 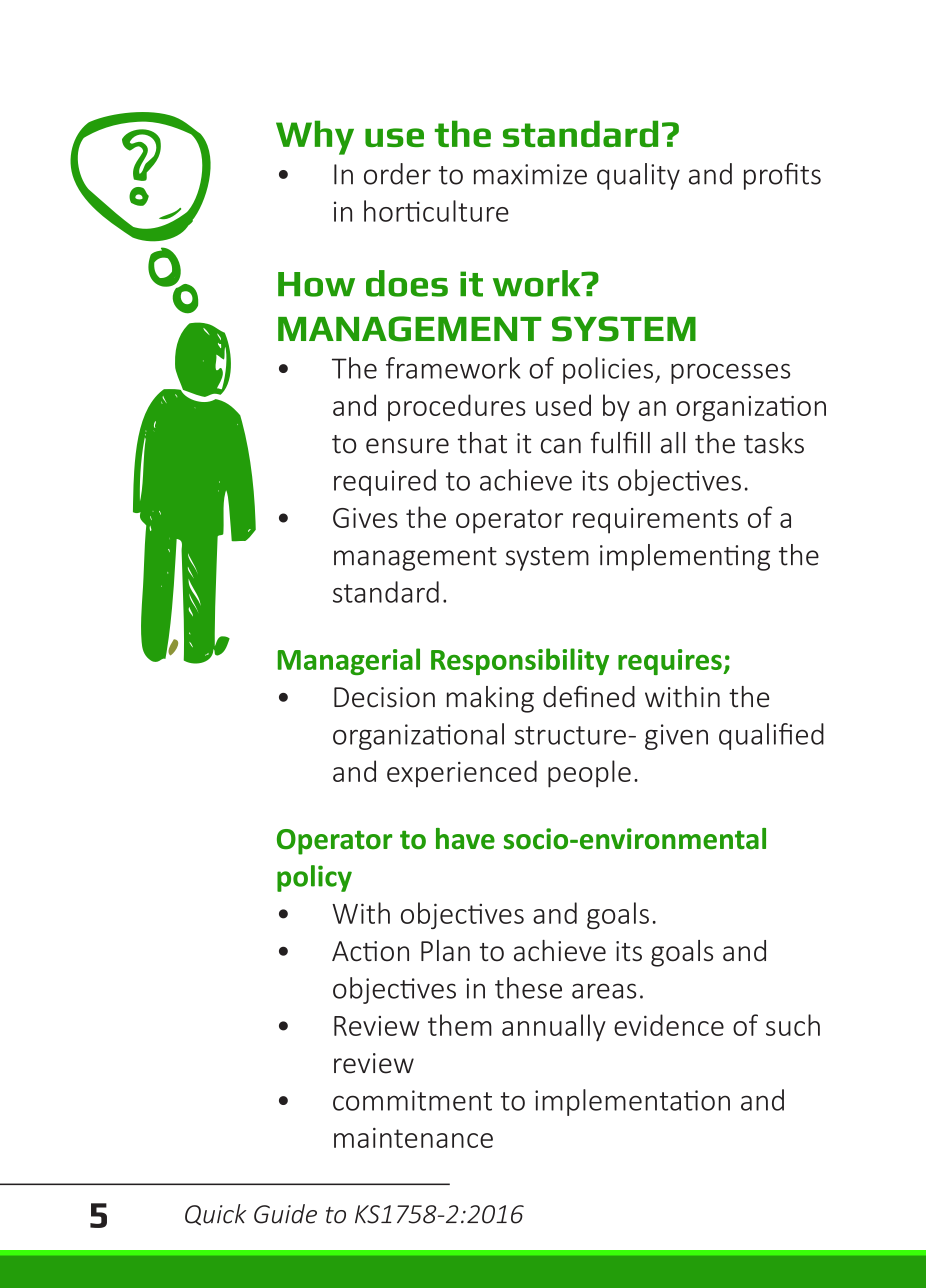 What do you see at coordinates (462, 773) in the document?
I see `experienced` at bounding box center [462, 773].
